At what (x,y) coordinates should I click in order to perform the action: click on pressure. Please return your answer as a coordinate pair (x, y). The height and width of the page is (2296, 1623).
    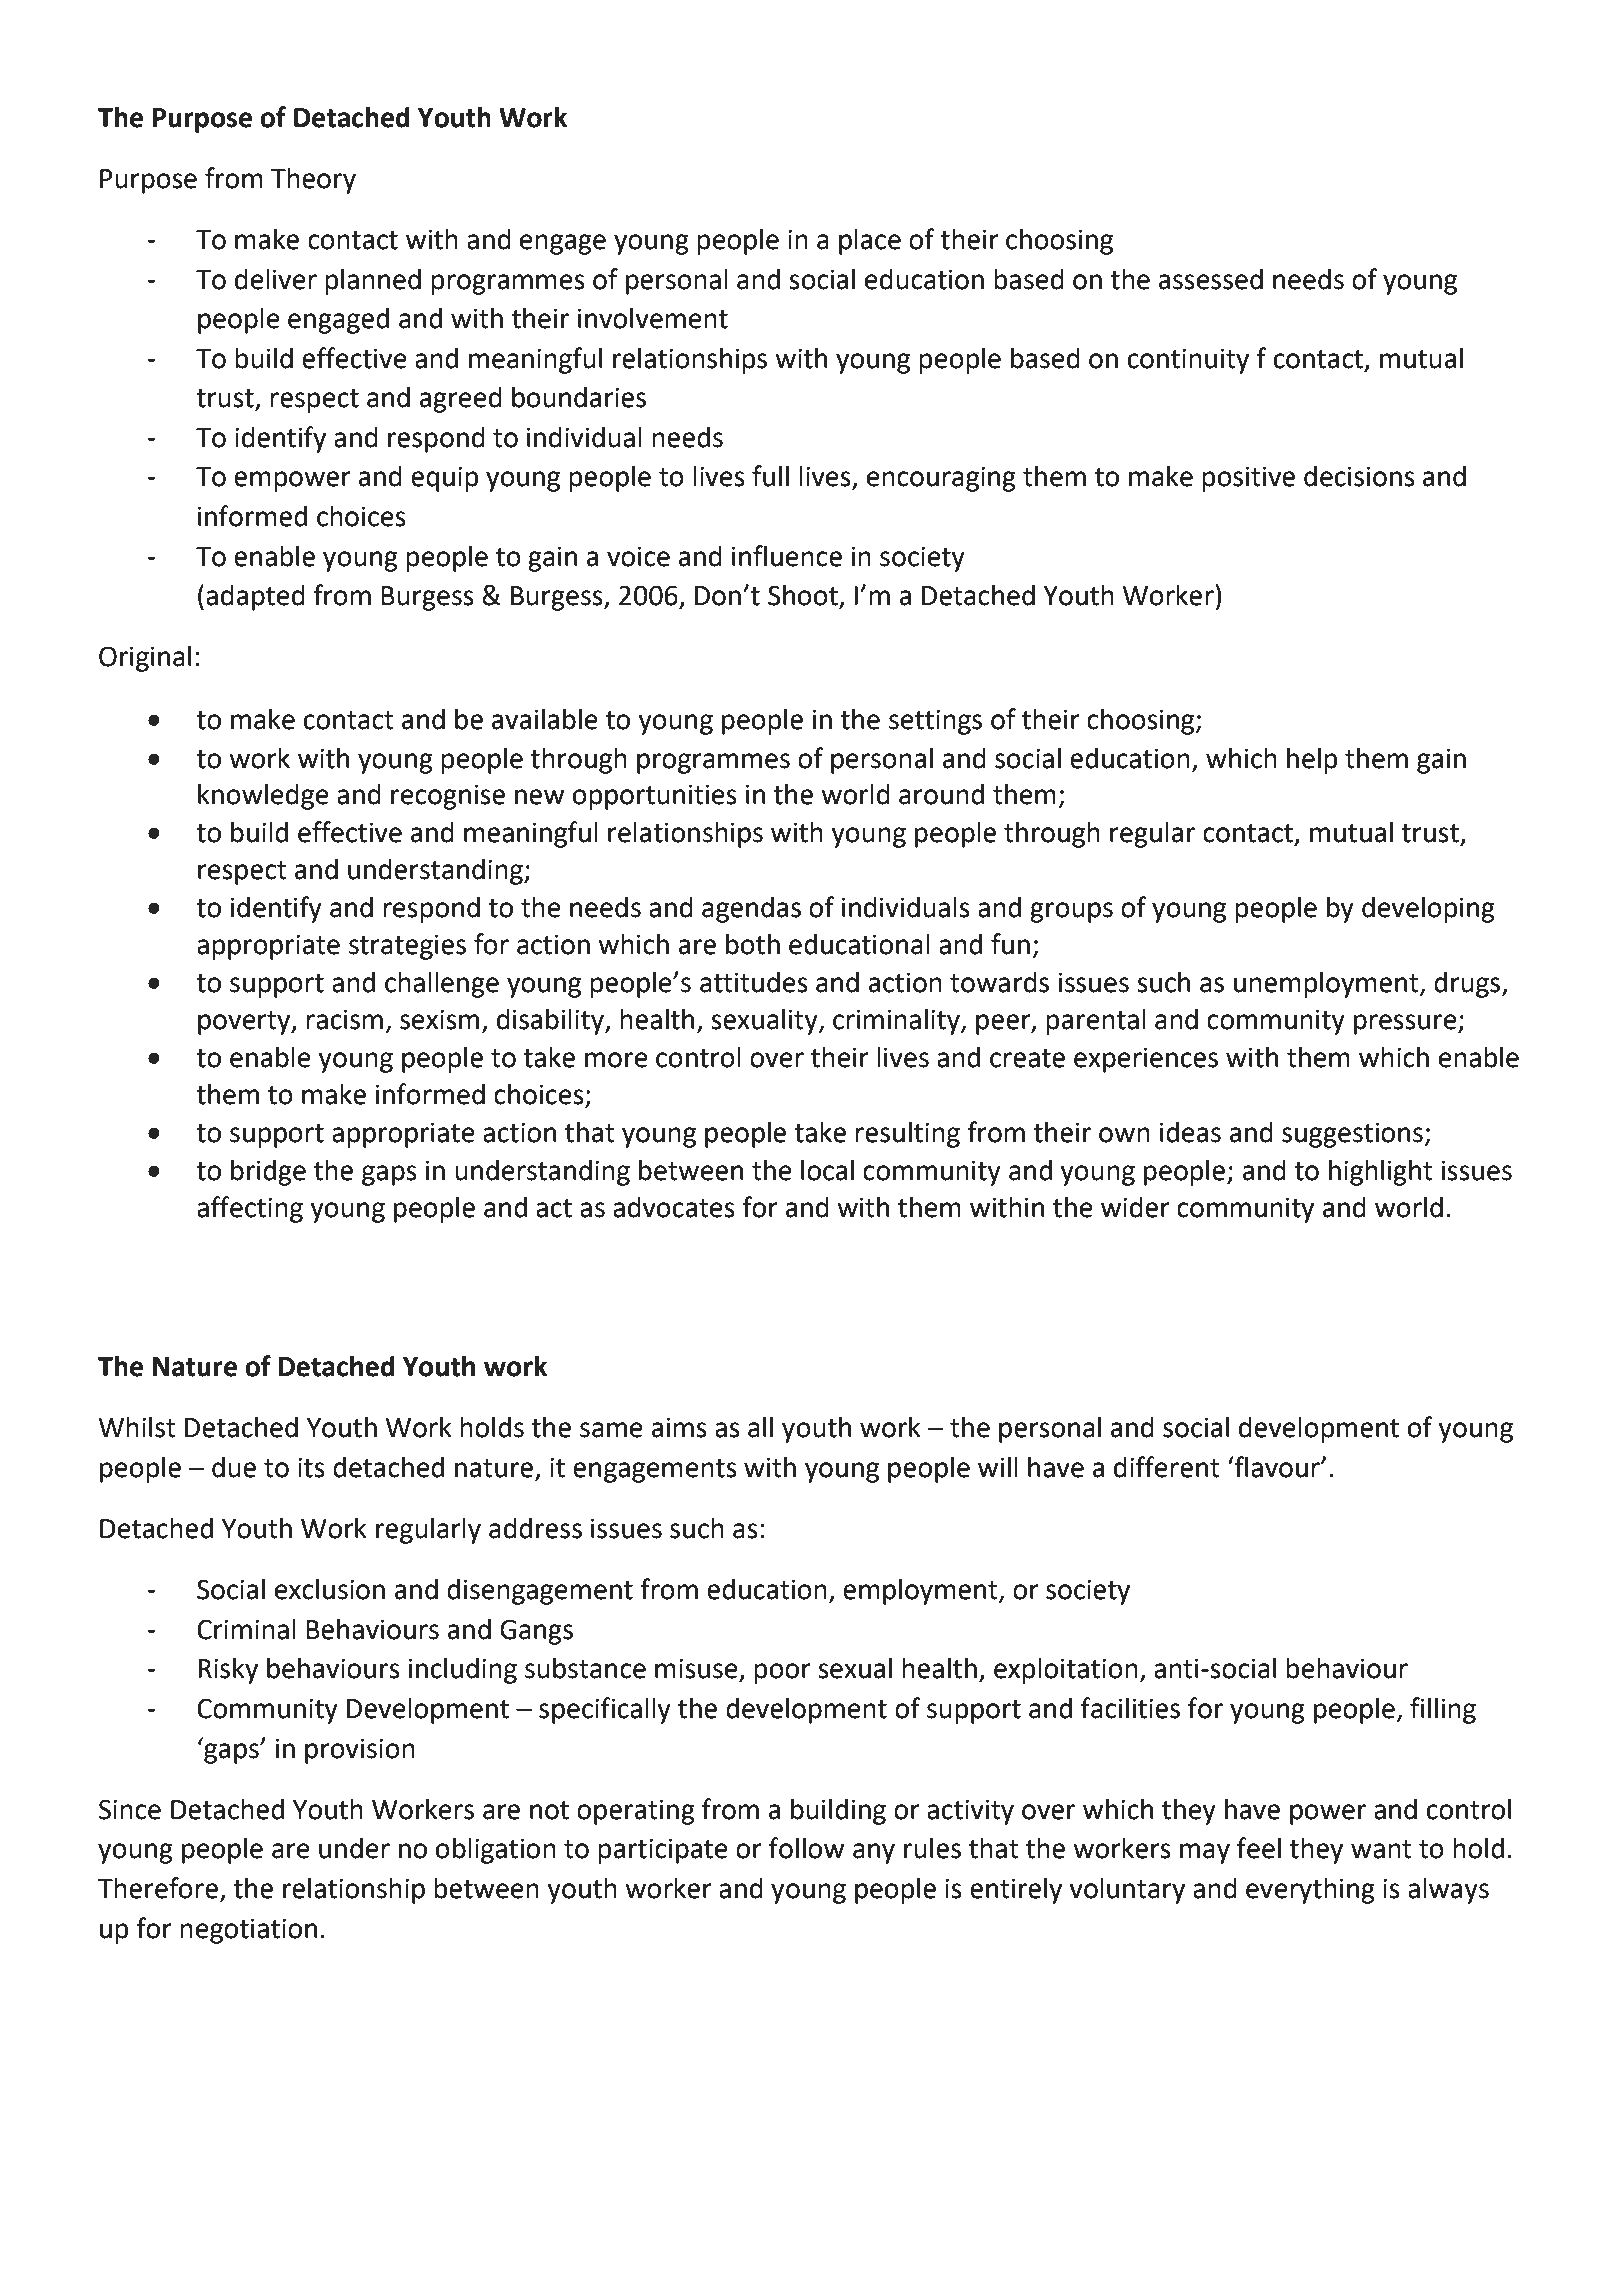
    Looking at the image, I should click on (1406, 1024).
